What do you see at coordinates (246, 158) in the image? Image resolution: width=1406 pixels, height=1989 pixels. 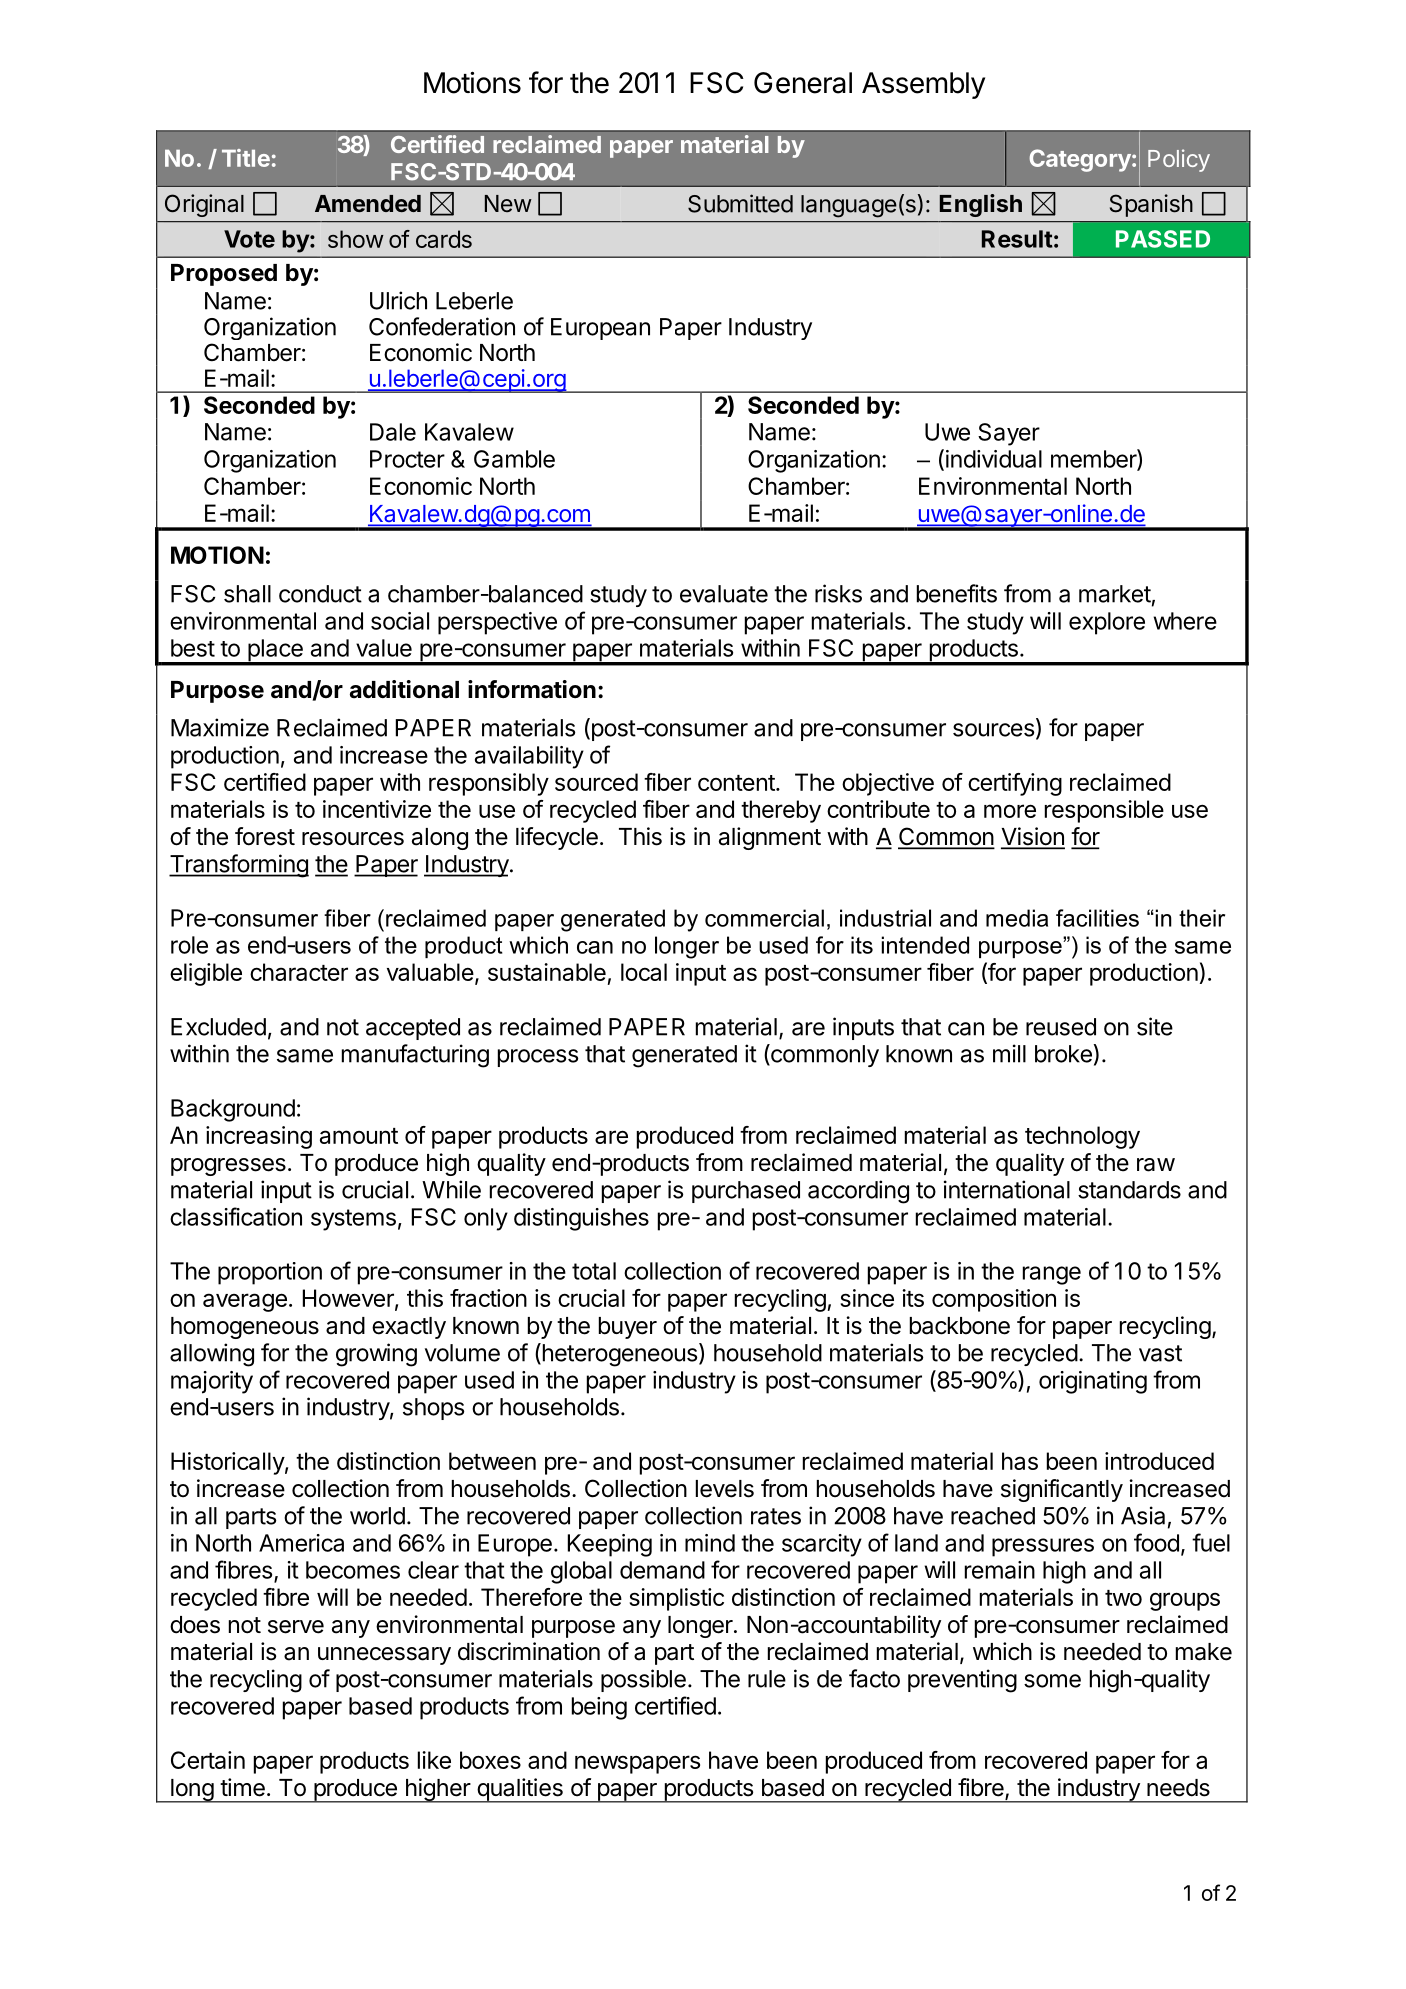 I see `Title` at bounding box center [246, 158].
